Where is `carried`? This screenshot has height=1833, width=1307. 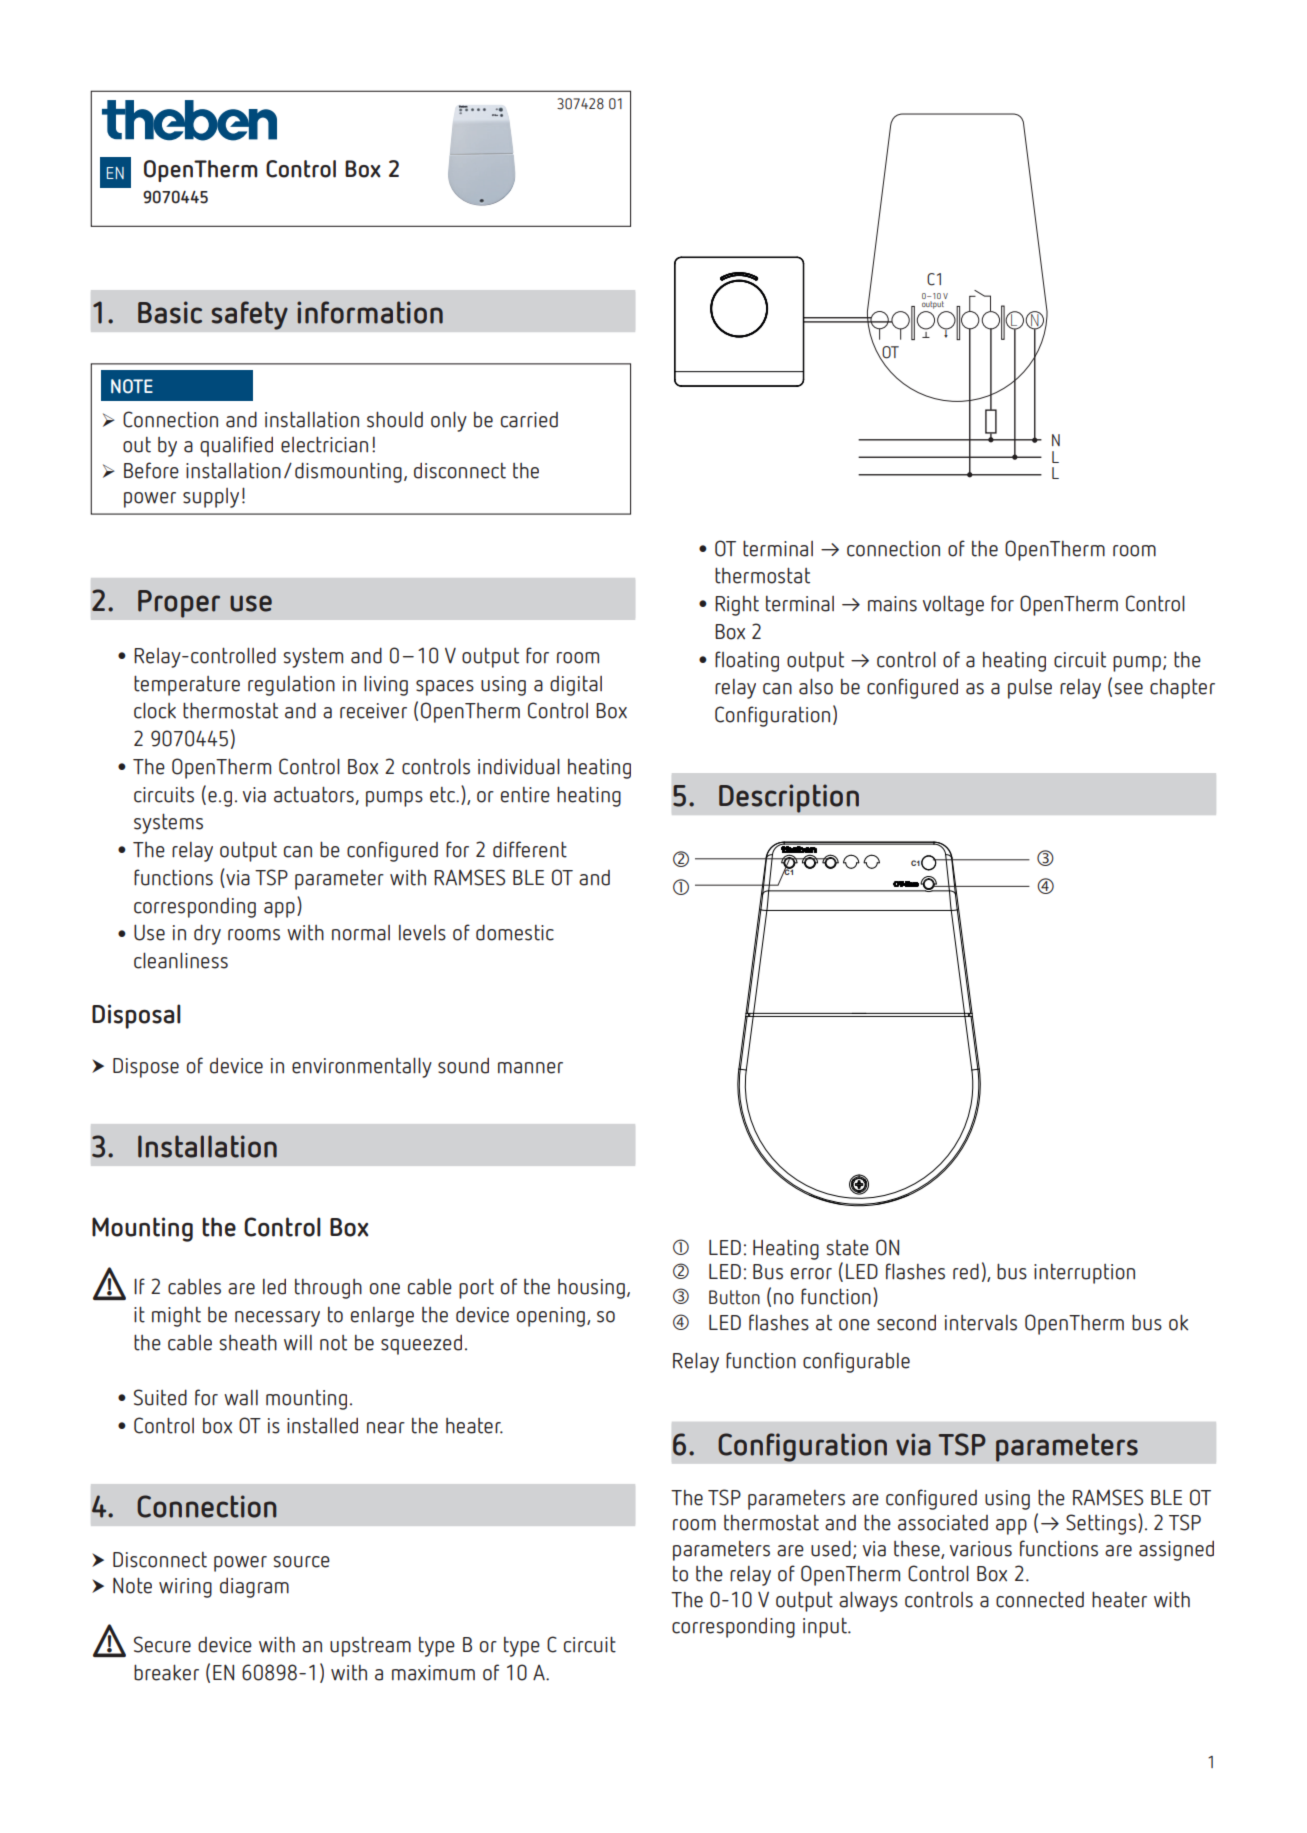
carried is located at coordinates (529, 420).
